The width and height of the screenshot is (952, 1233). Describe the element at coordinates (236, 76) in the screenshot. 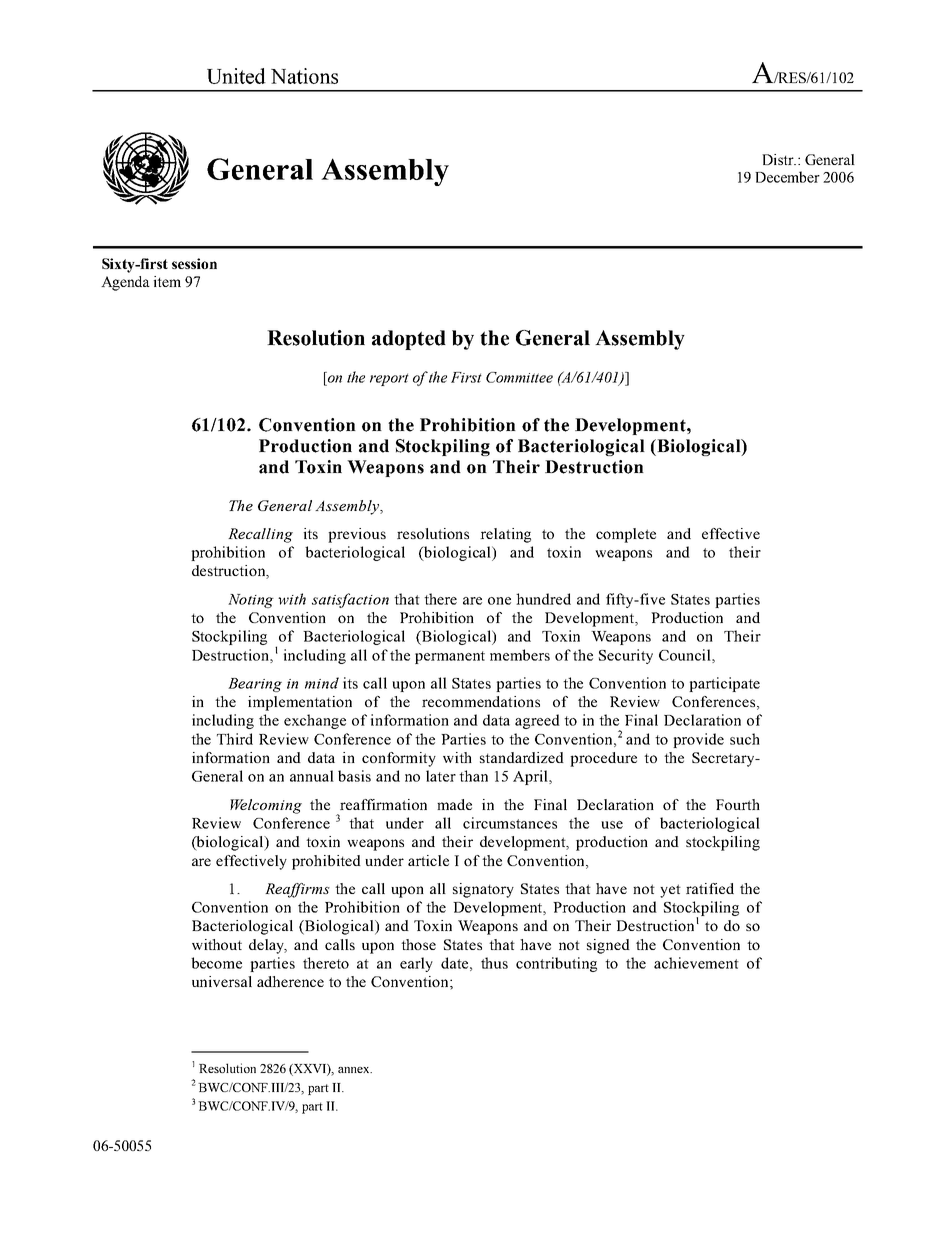

I see `United` at that location.
